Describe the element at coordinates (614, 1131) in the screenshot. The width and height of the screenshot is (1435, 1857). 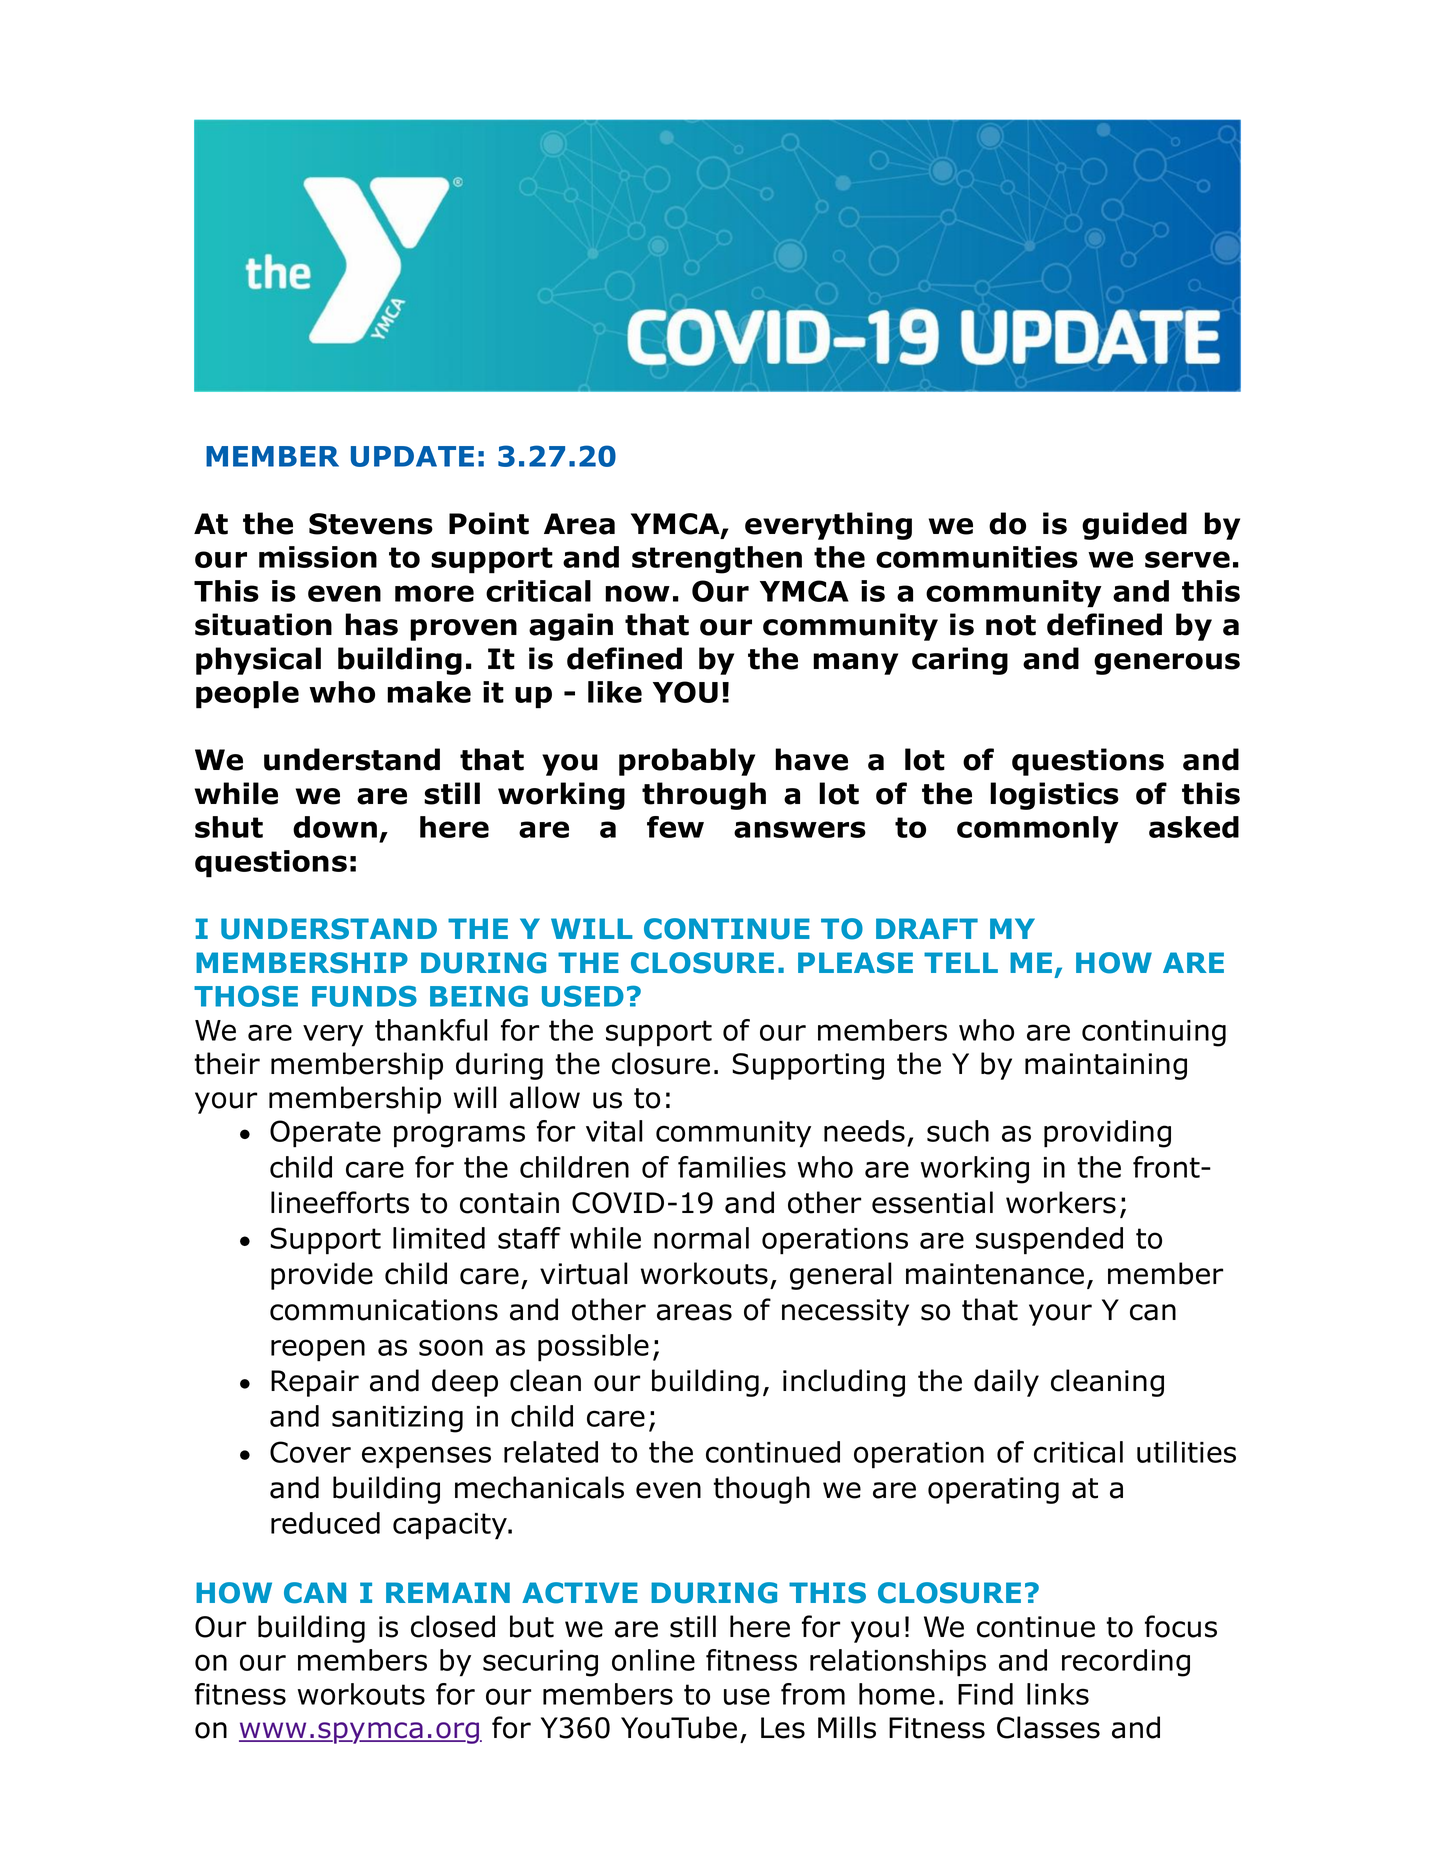
I see `vital` at that location.
